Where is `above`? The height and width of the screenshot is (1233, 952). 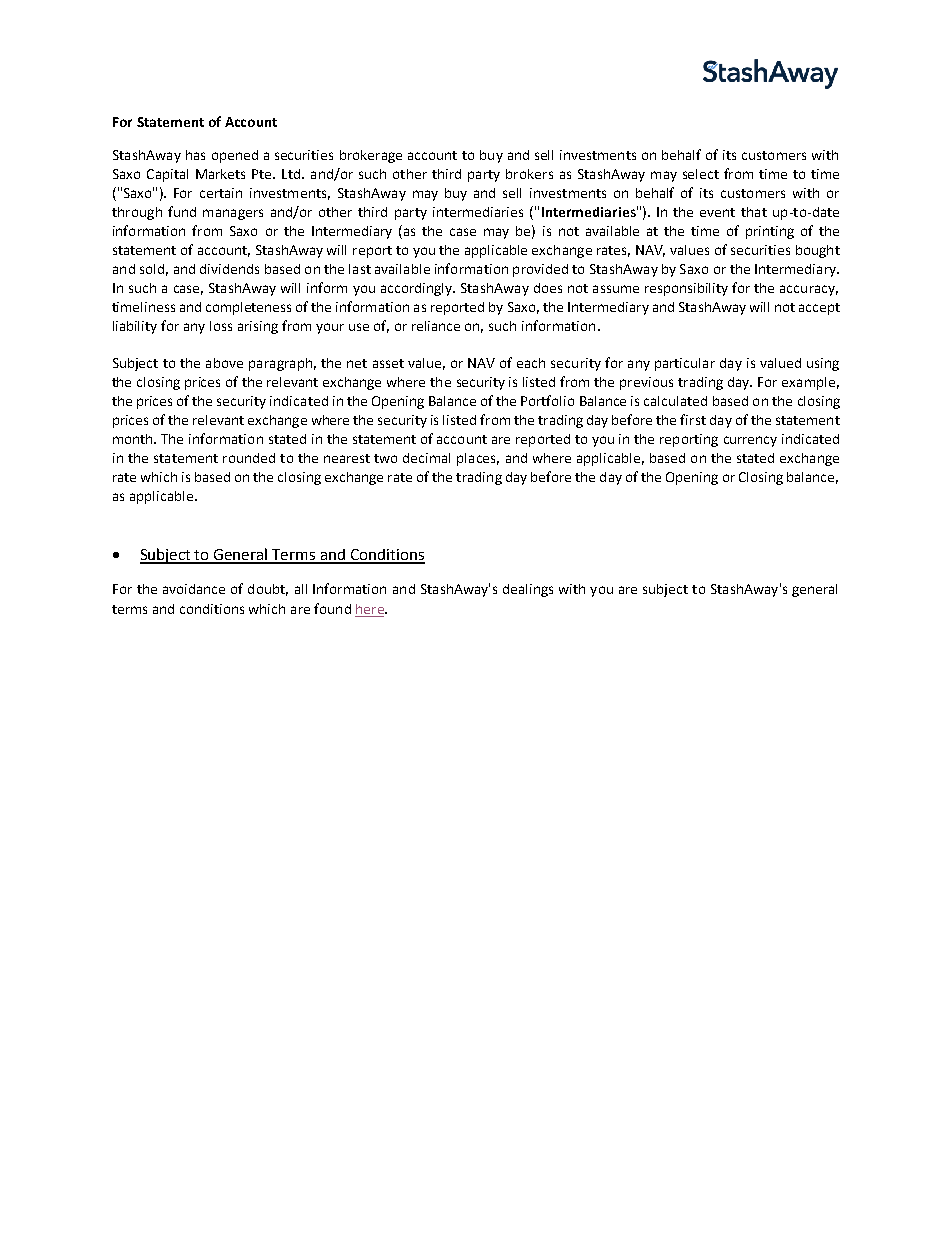
above is located at coordinates (224, 363).
